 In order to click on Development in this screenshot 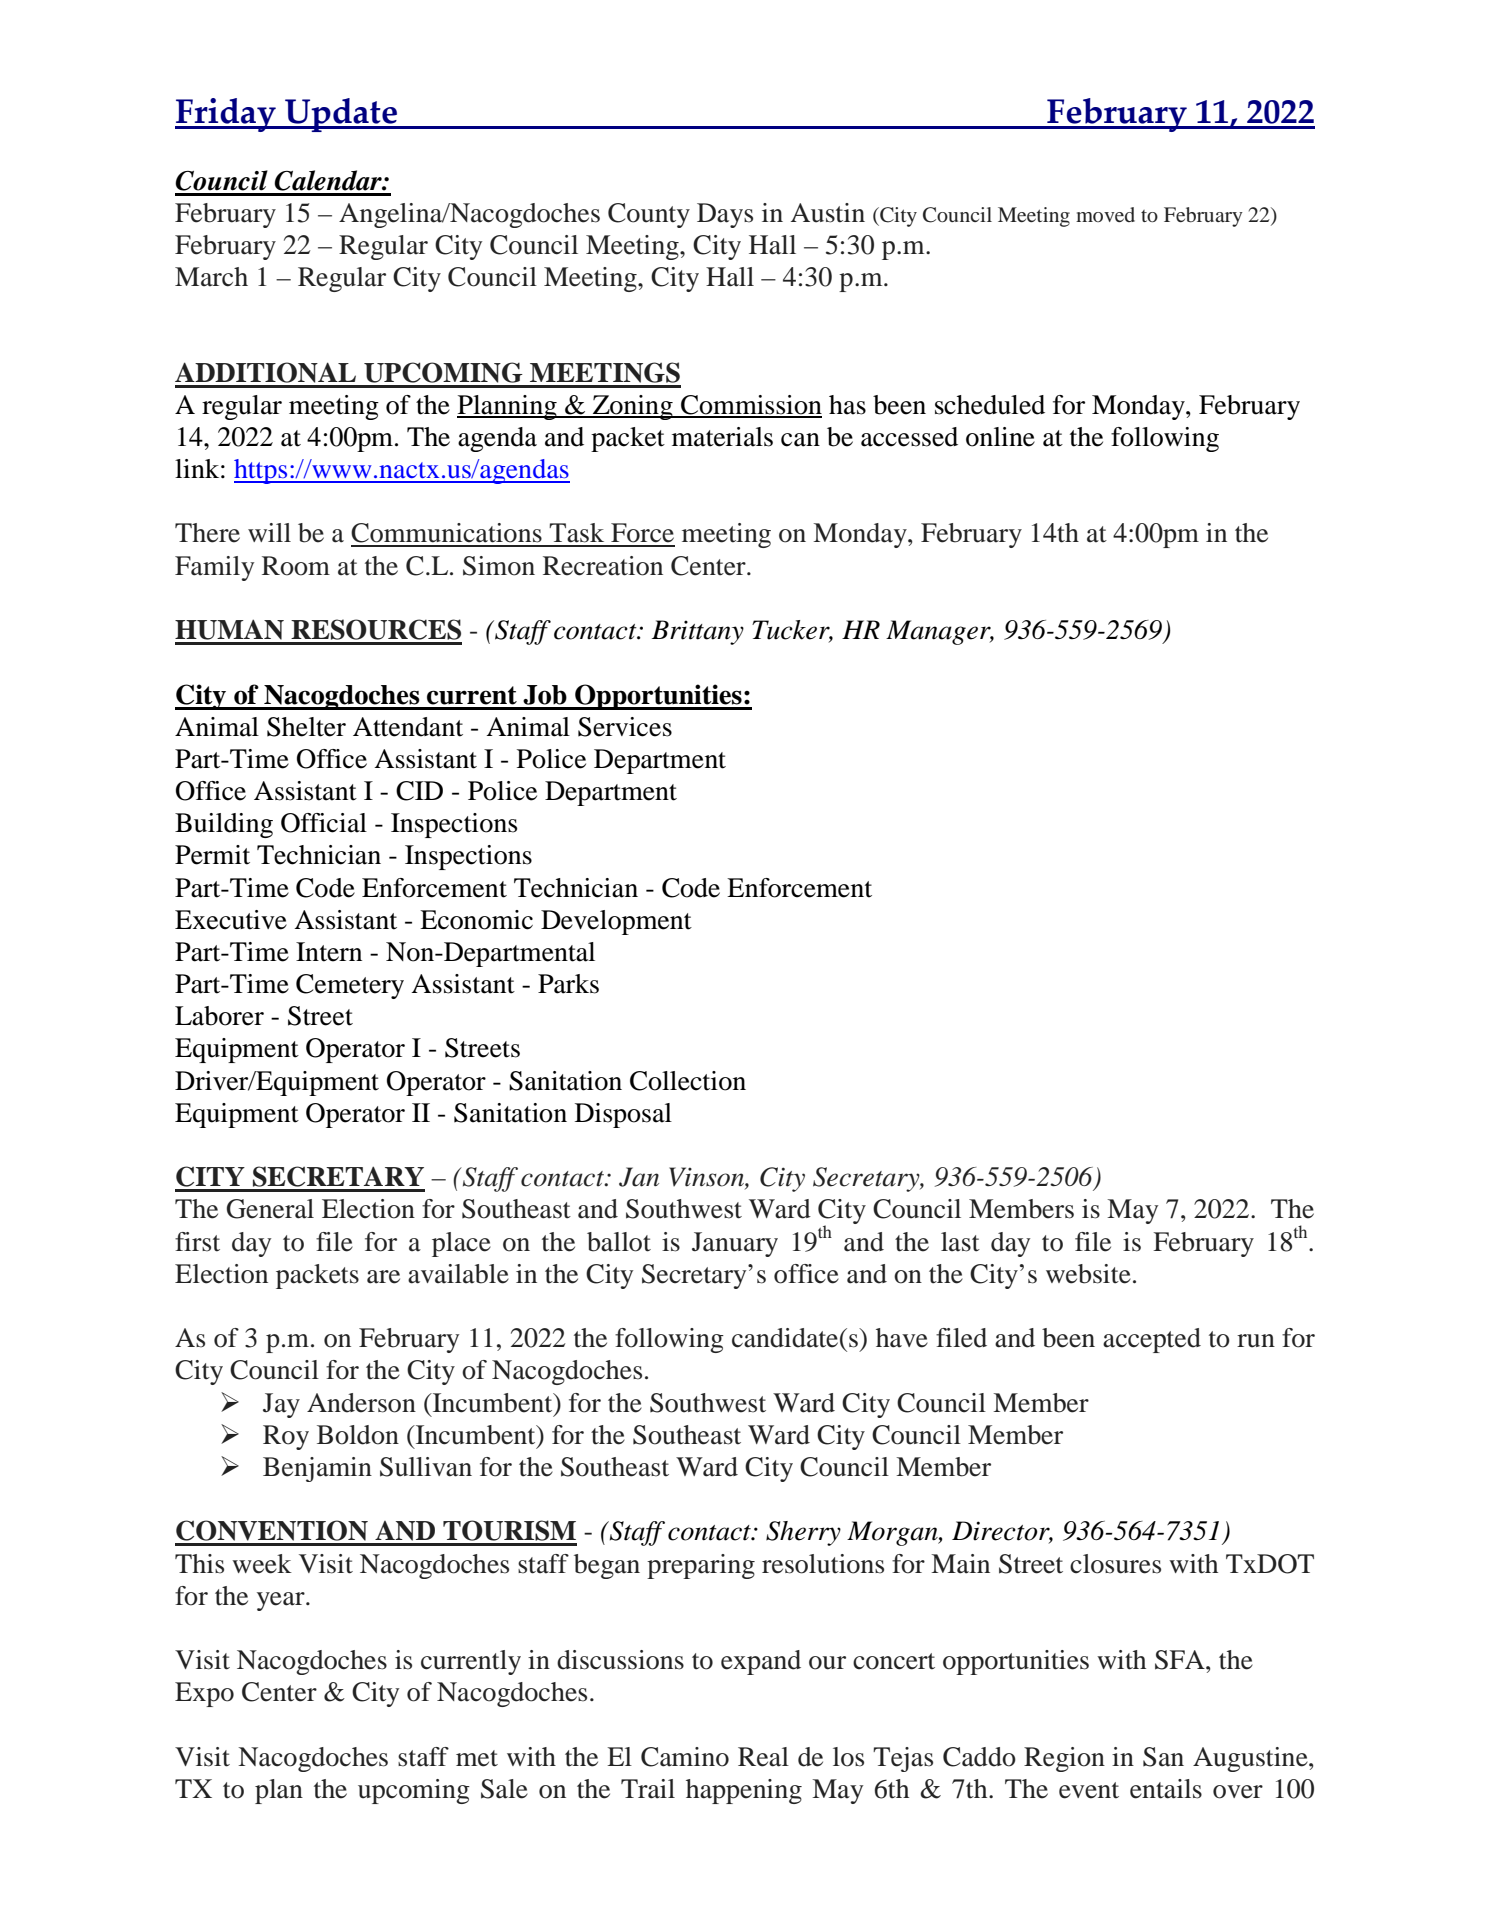, I will do `click(616, 922)`.
